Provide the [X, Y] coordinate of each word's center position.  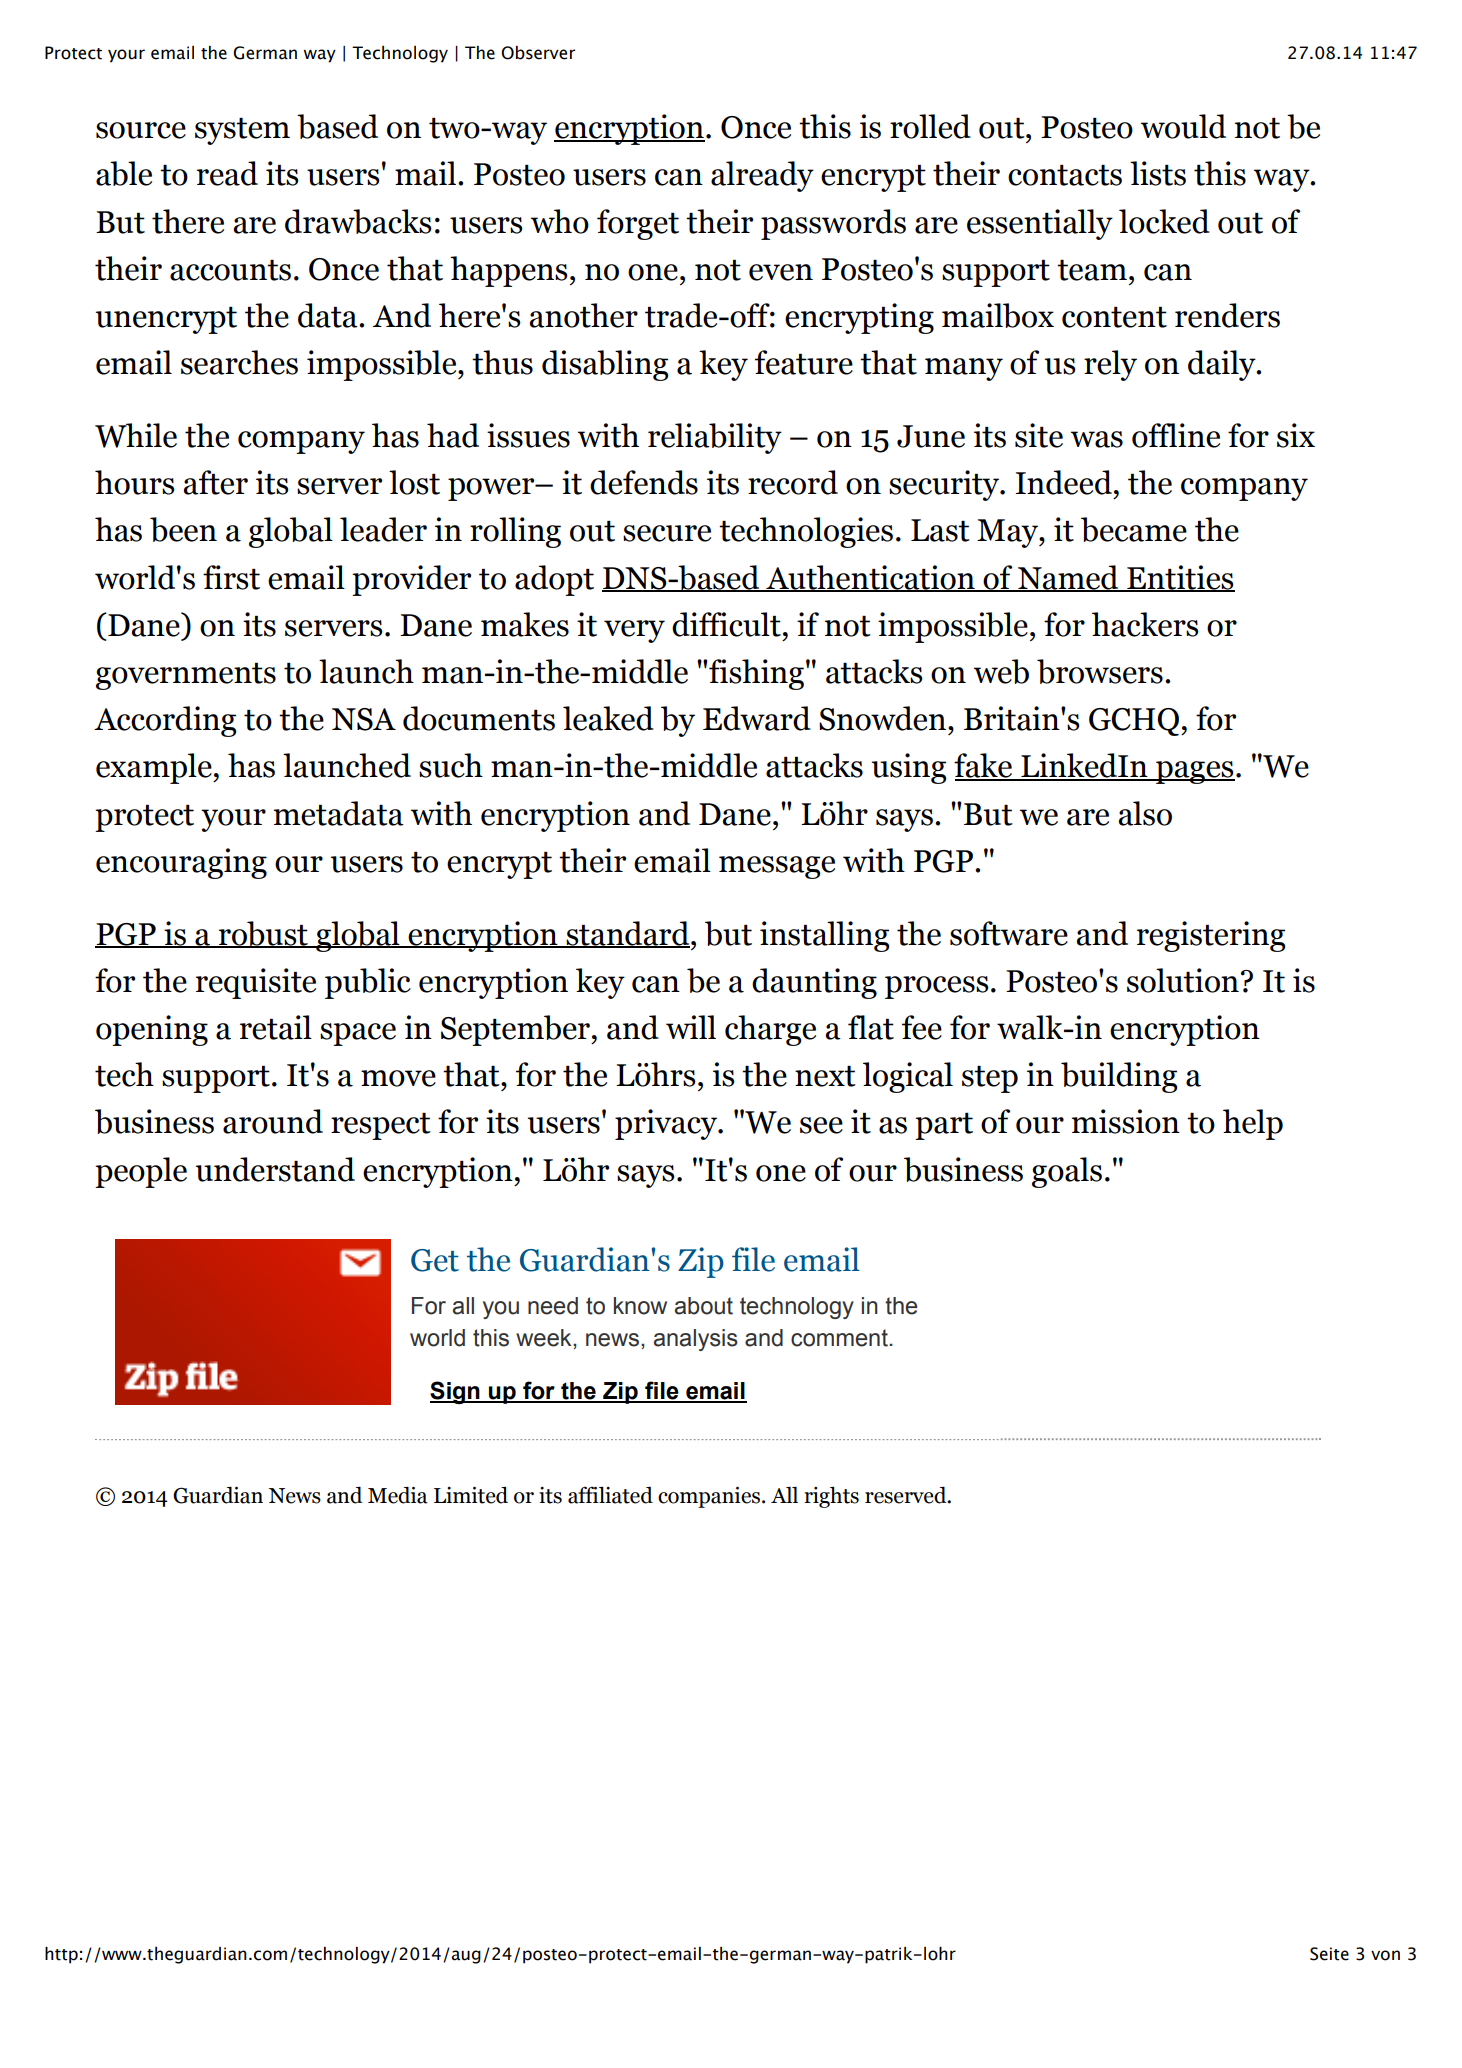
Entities [1180, 578]
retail [276, 1027]
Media [398, 1495]
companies [709, 1497]
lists [1158, 173]
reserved [907, 1495]
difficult [726, 624]
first [231, 577]
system [242, 131]
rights [831, 1497]
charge [770, 1030]
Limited [471, 1495]
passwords [833, 224]
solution [1183, 980]
